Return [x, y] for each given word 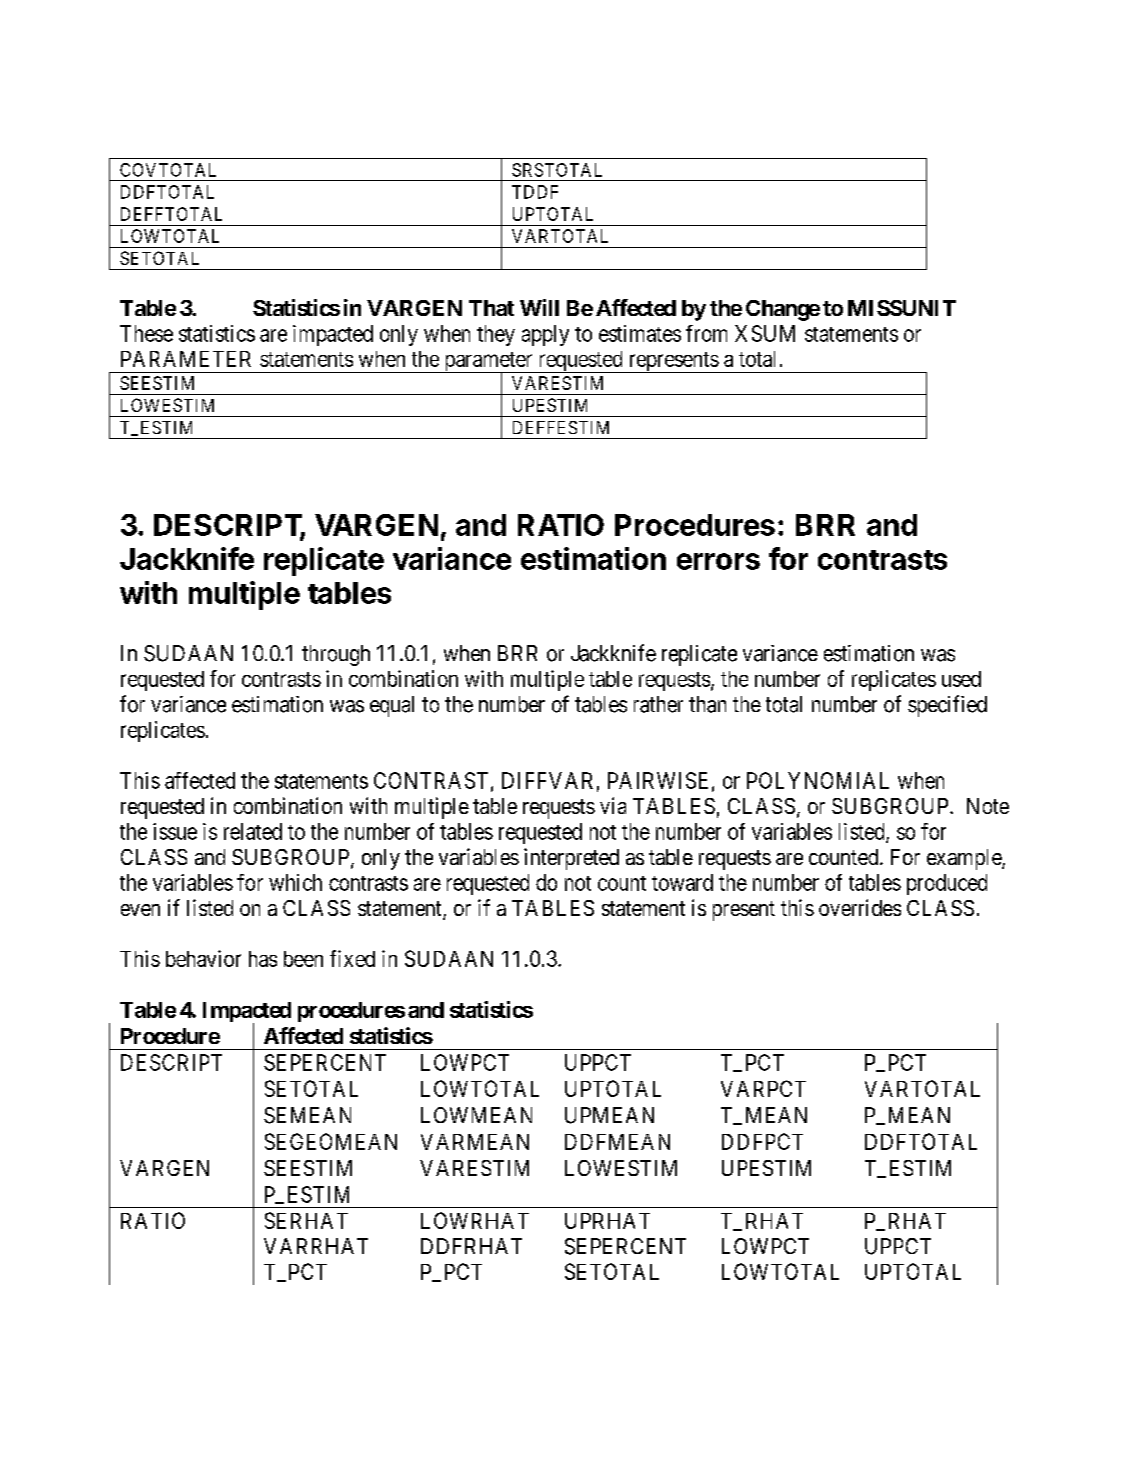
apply [545, 335]
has [263, 959]
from [706, 333]
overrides [860, 907]
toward [682, 882]
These [146, 333]
